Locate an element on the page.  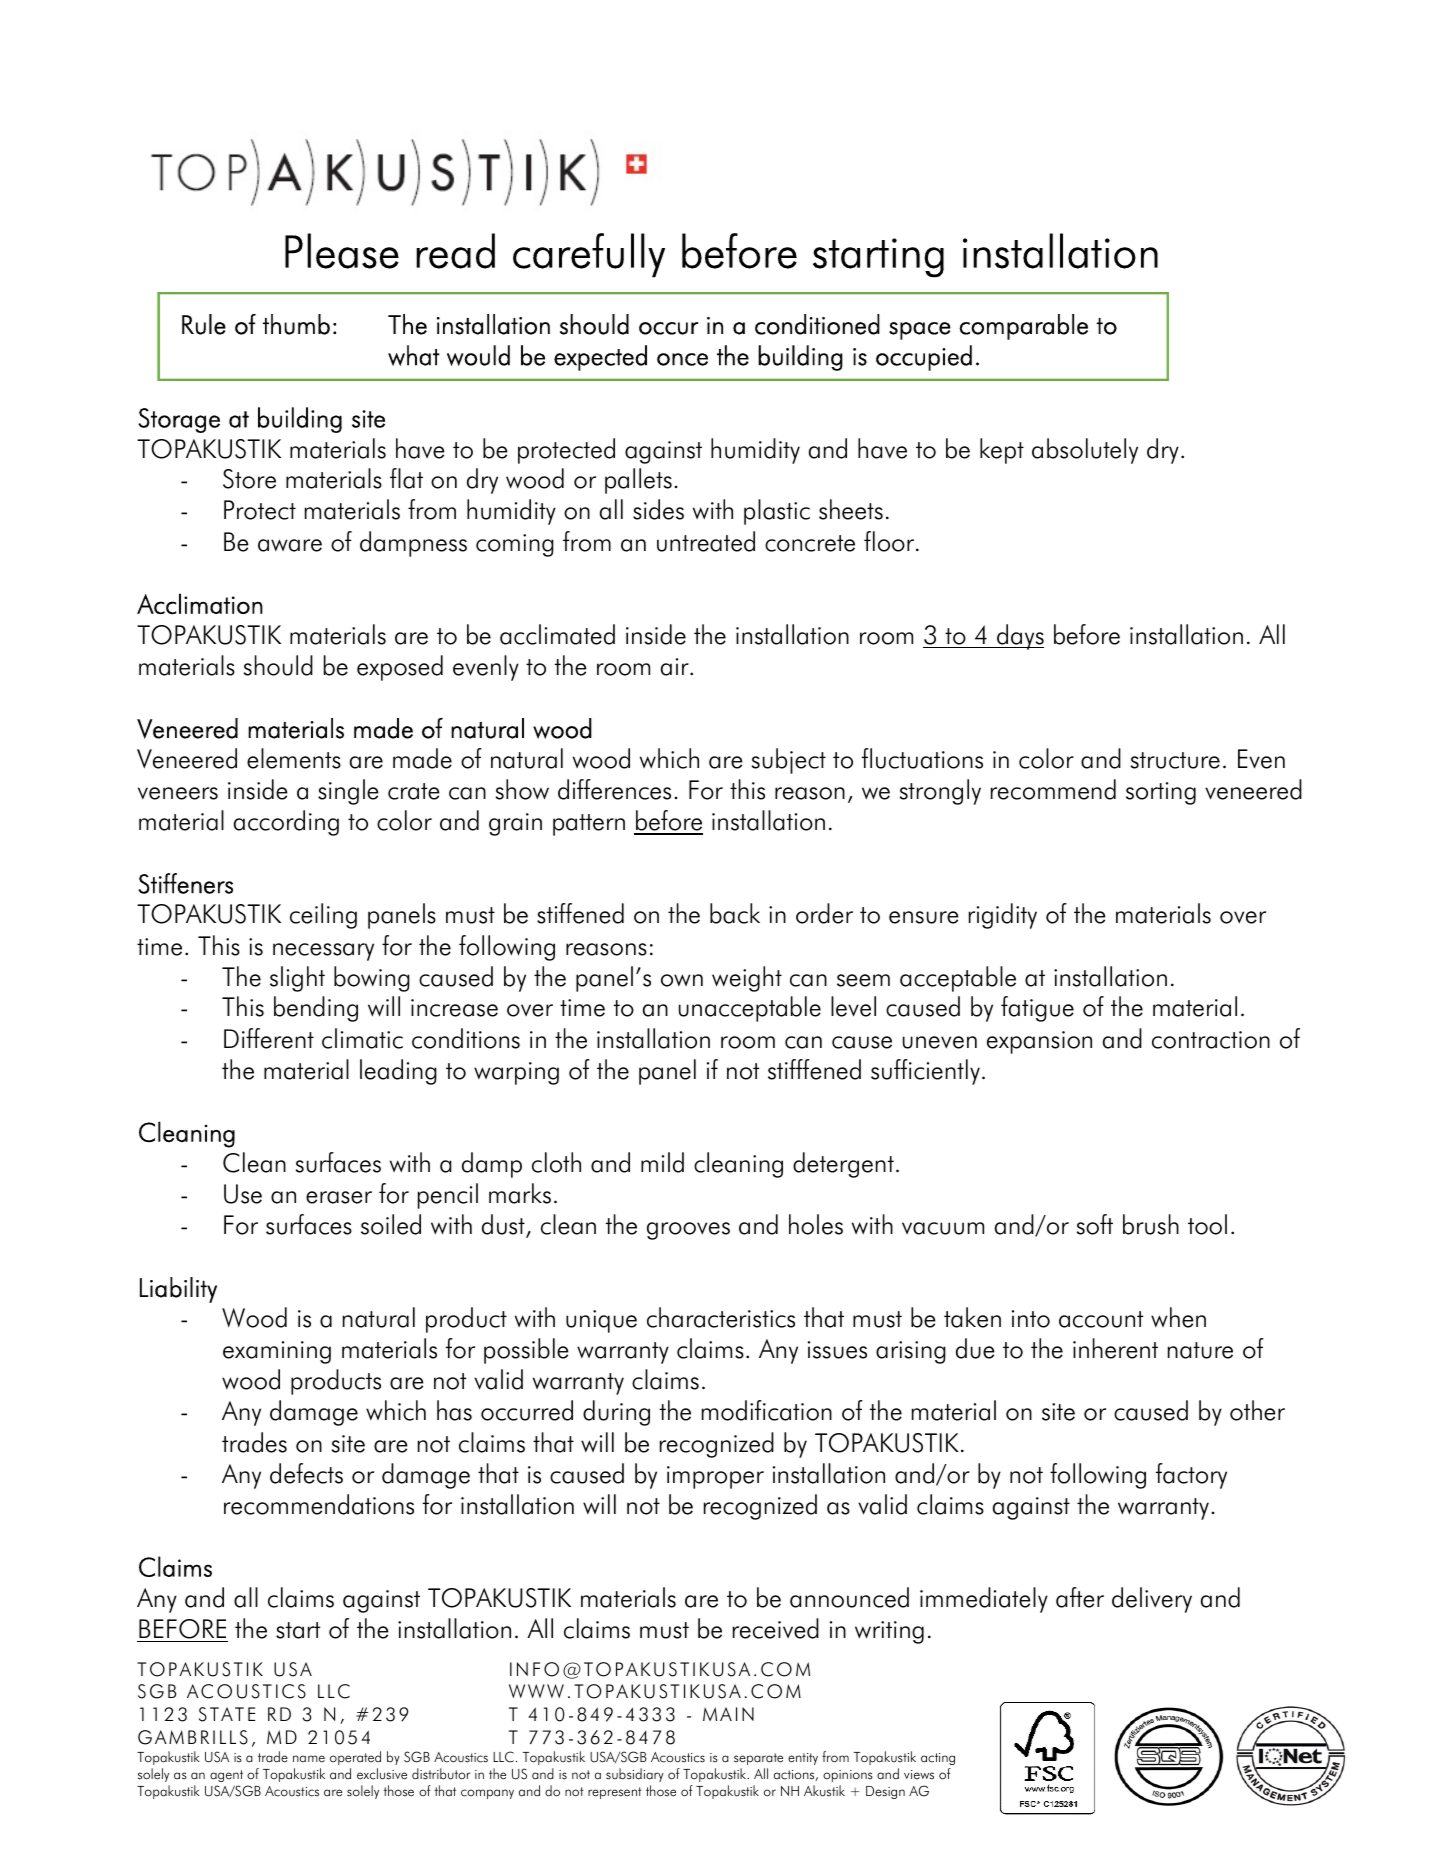
bending is located at coordinates (316, 1009).
